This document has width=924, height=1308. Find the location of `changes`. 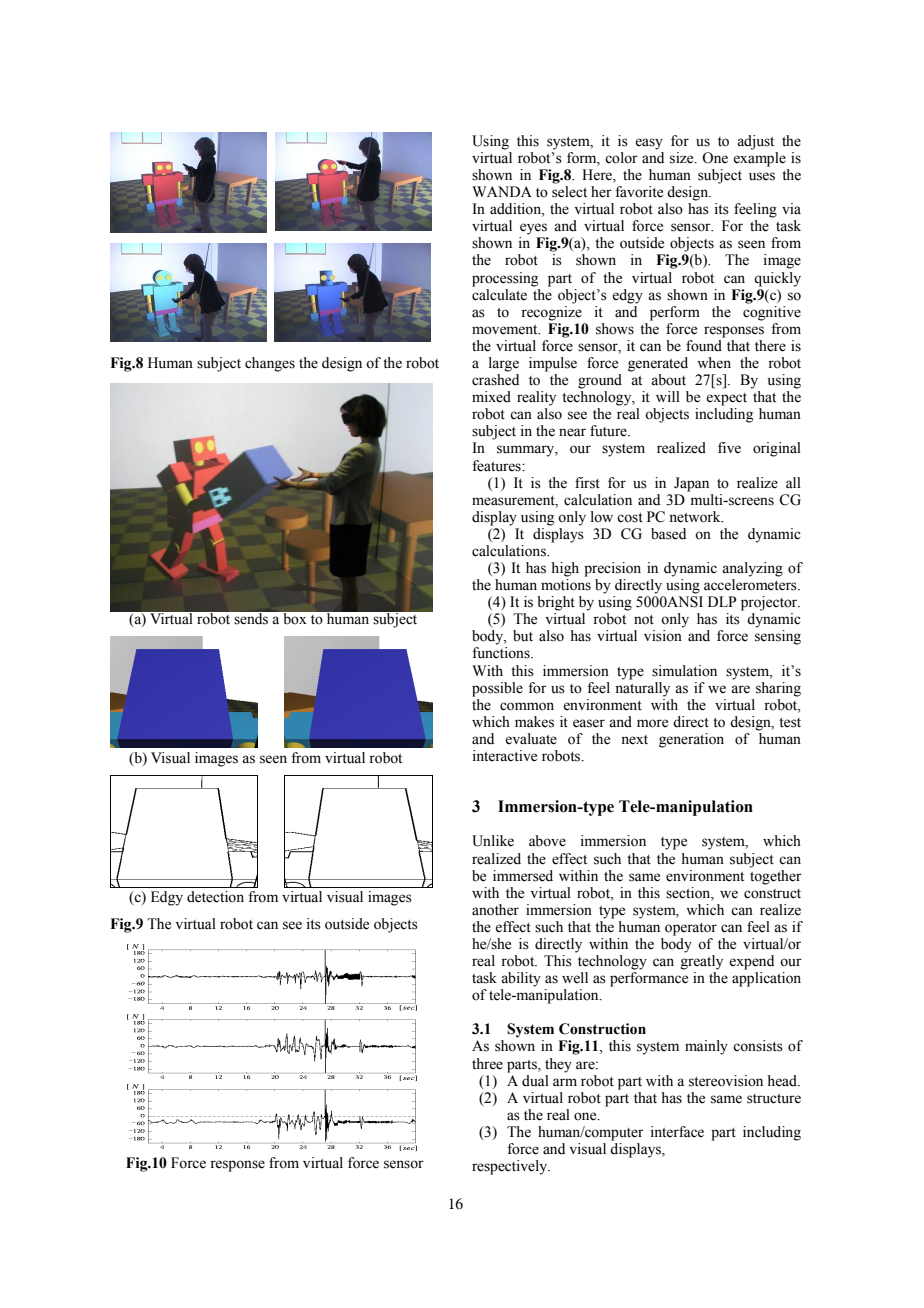

changes is located at coordinates (270, 364).
